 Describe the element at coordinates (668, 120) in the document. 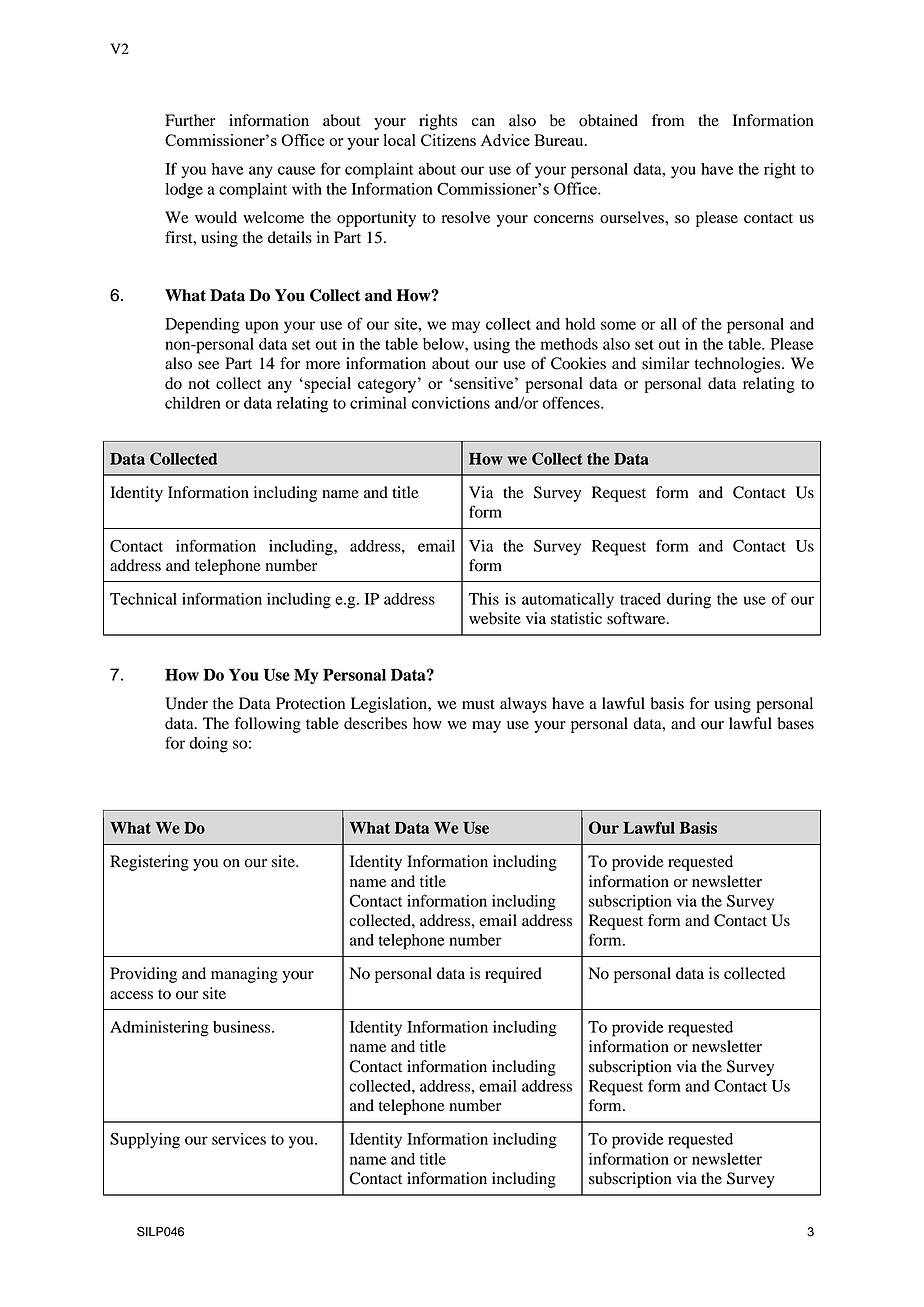

I see `from` at that location.
